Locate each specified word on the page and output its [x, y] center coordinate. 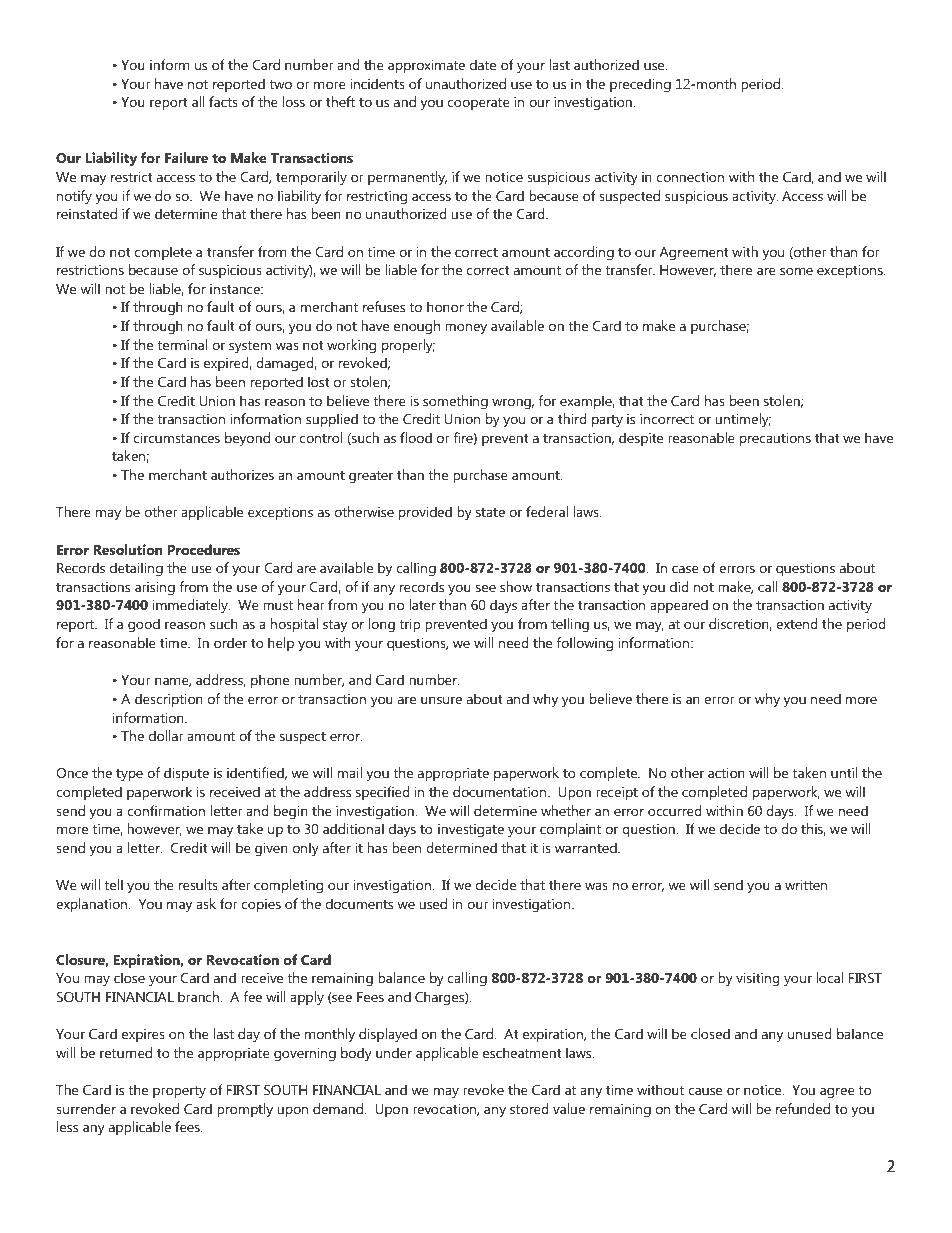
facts [223, 101]
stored [529, 1108]
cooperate [479, 104]
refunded [803, 1108]
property [179, 1092]
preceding [640, 85]
